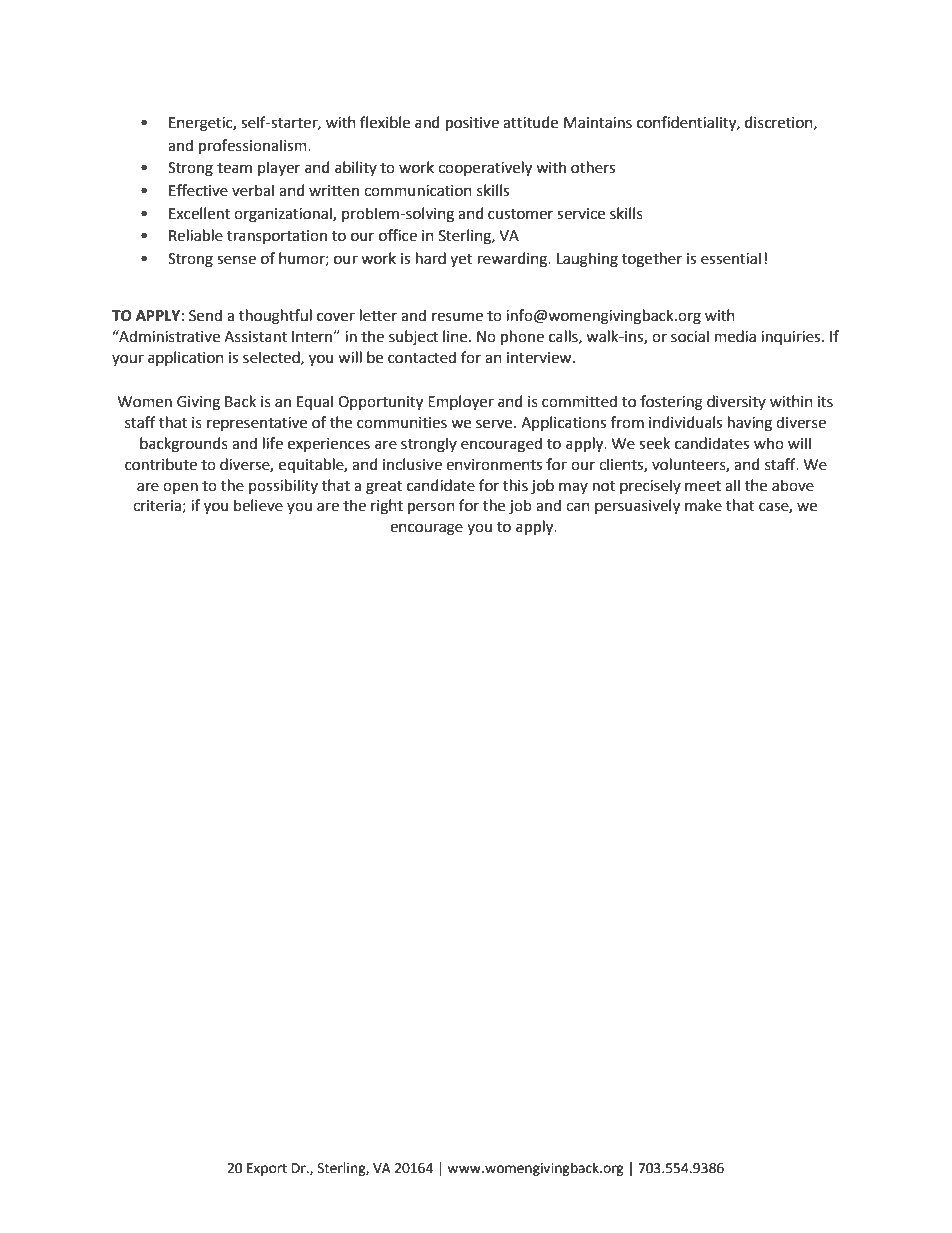  Describe the element at coordinates (258, 505) in the image. I see `believe` at that location.
